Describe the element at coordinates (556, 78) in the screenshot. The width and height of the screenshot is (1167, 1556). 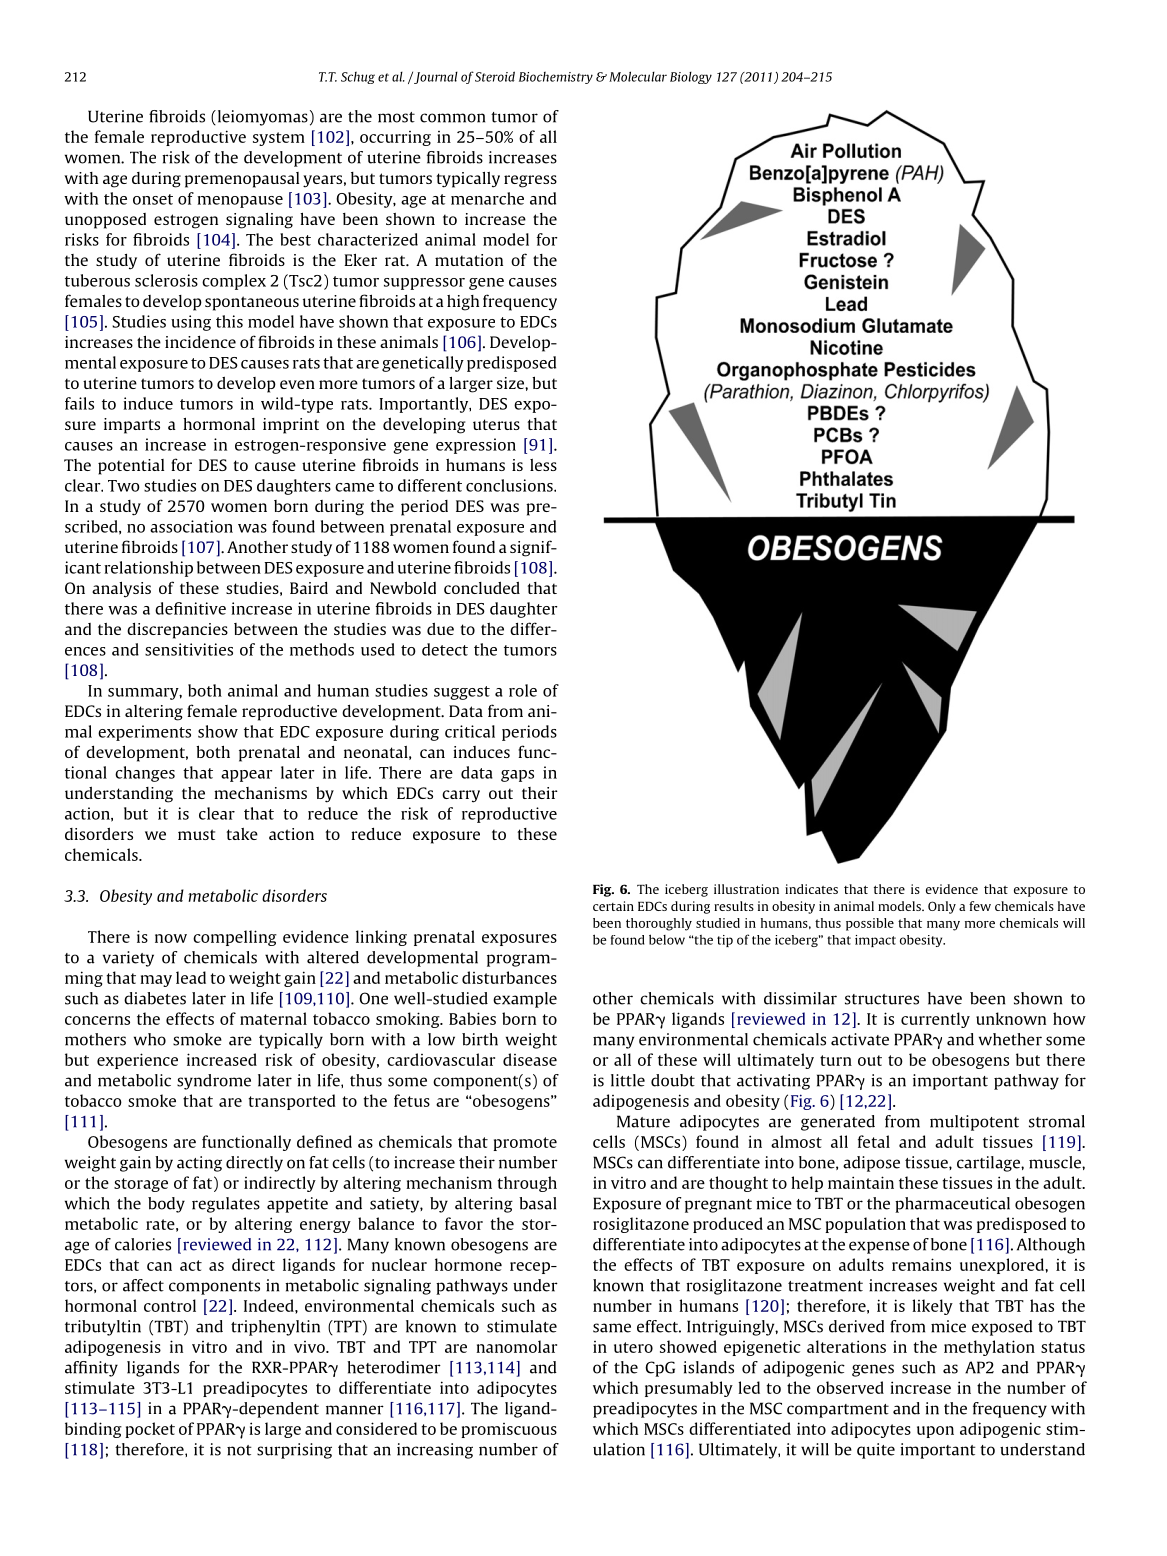
I see `Biochemistry` at that location.
